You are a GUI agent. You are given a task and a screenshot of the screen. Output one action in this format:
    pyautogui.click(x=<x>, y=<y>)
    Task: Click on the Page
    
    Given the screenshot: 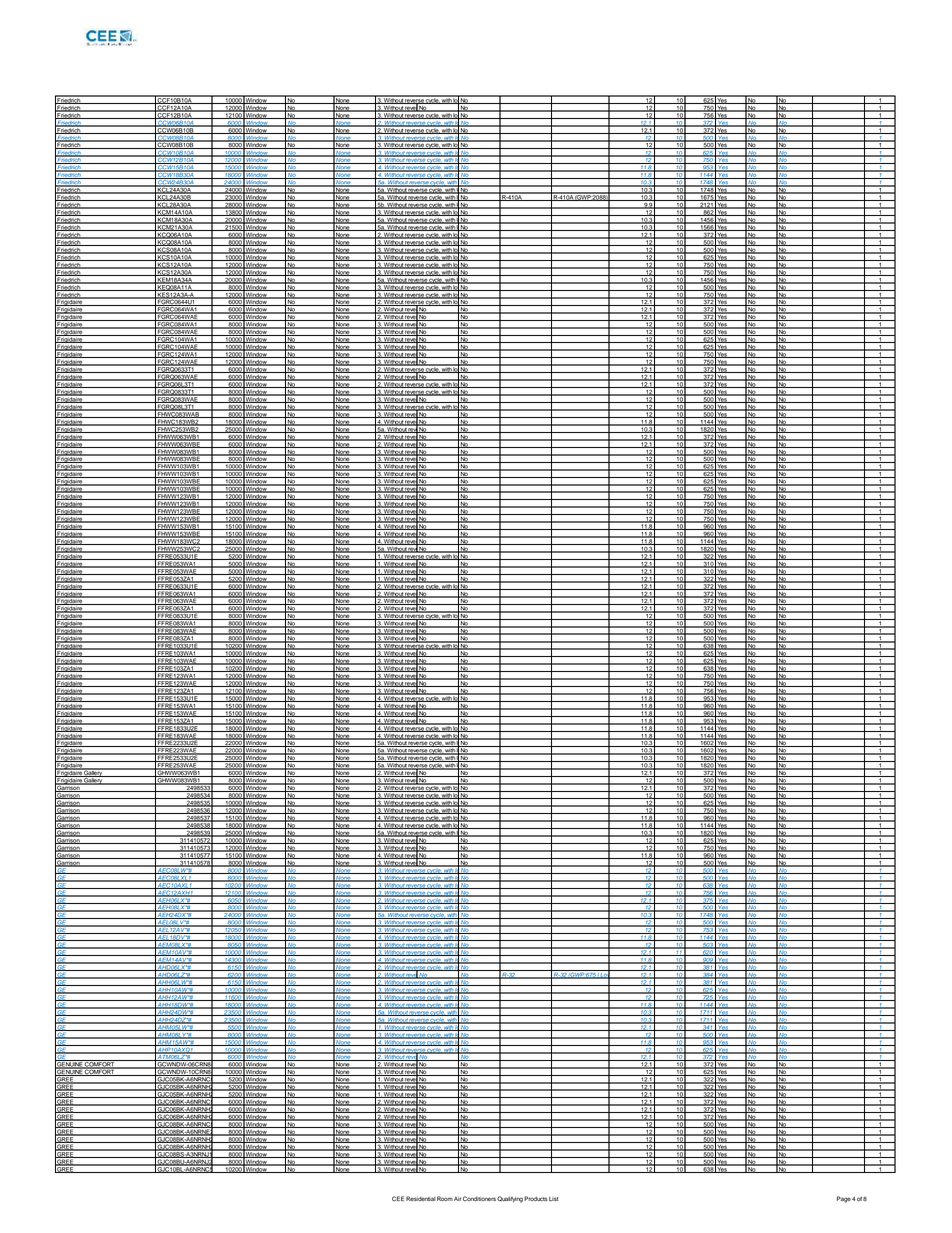 What is the action you would take?
    pyautogui.click(x=844, y=1199)
